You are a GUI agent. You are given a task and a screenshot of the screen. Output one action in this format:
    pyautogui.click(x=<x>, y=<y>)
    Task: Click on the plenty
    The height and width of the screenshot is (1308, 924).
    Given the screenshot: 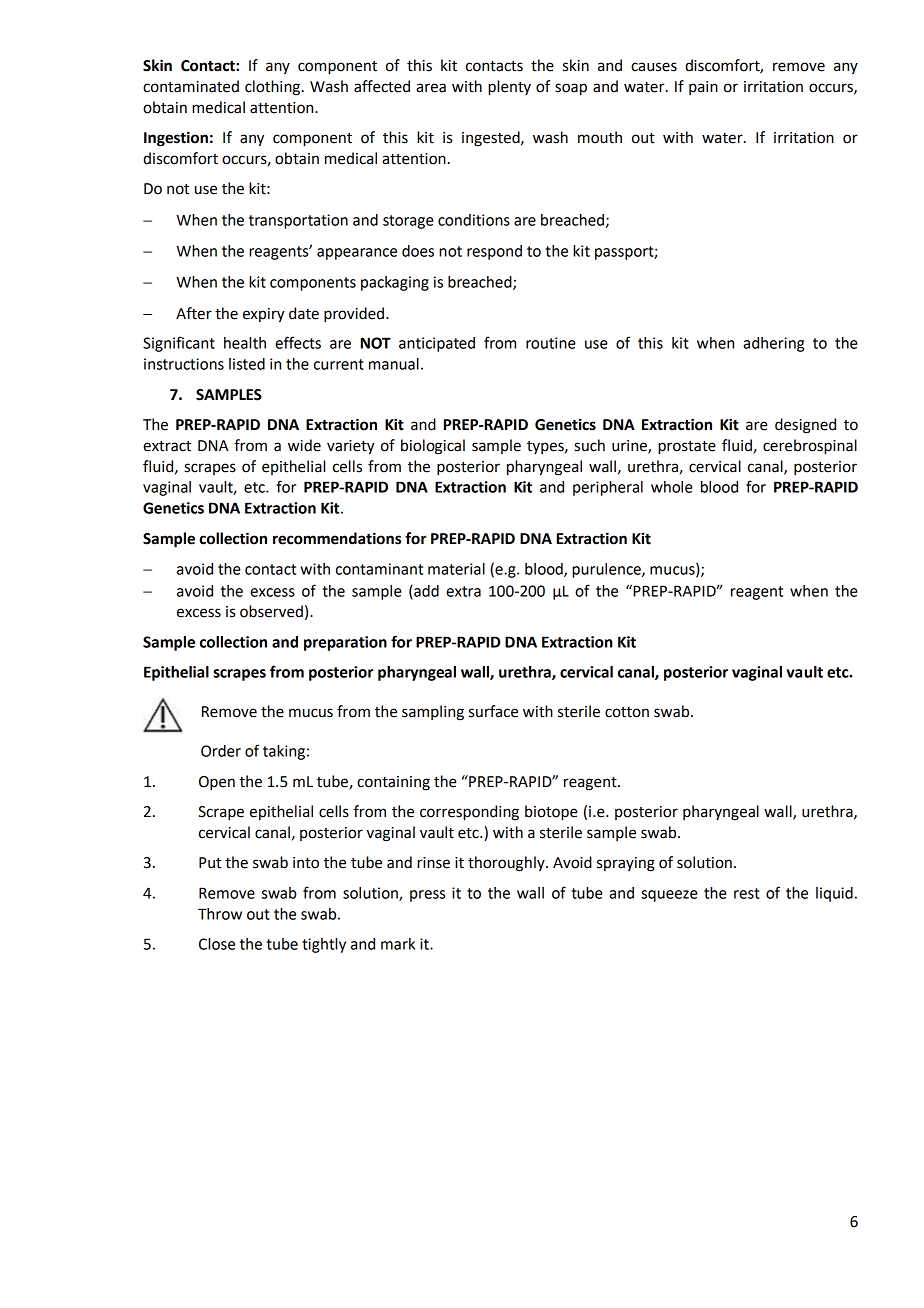 What is the action you would take?
    pyautogui.click(x=509, y=88)
